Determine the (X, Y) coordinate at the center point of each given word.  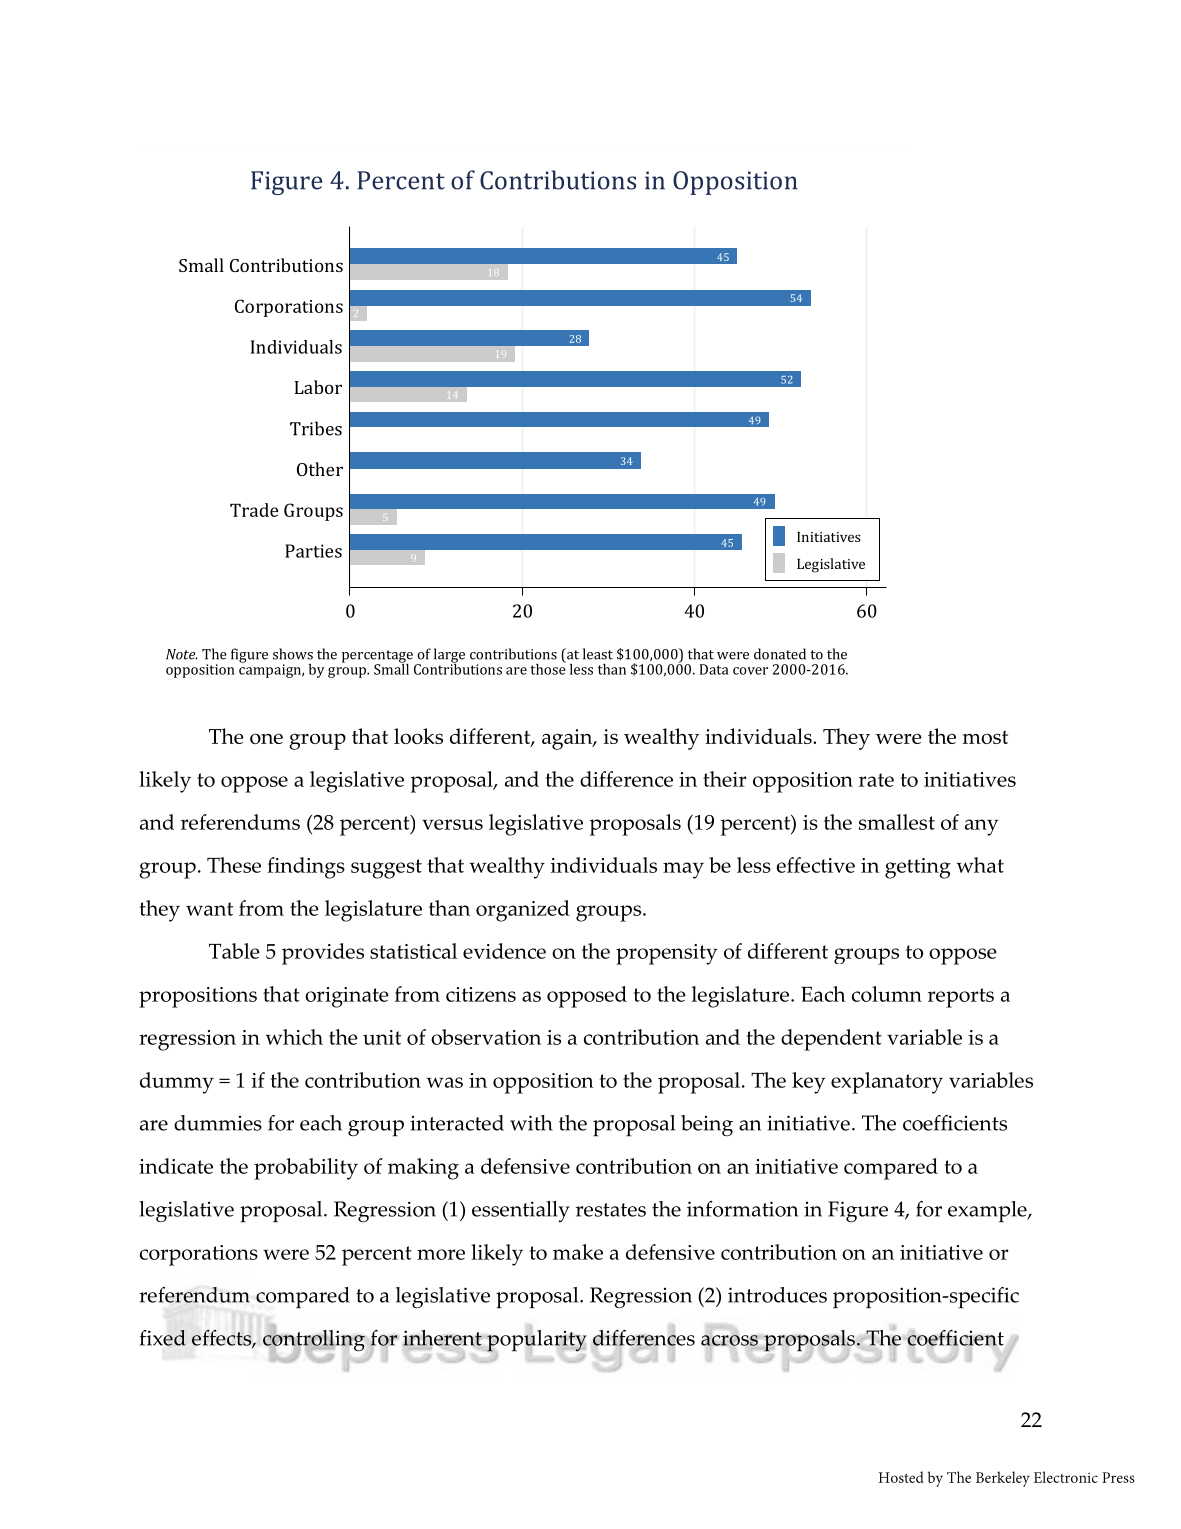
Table (234, 951)
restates (611, 1210)
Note (181, 654)
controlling (314, 1340)
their (724, 779)
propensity (666, 954)
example (988, 1212)
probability (306, 1169)
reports (961, 998)
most (985, 737)
